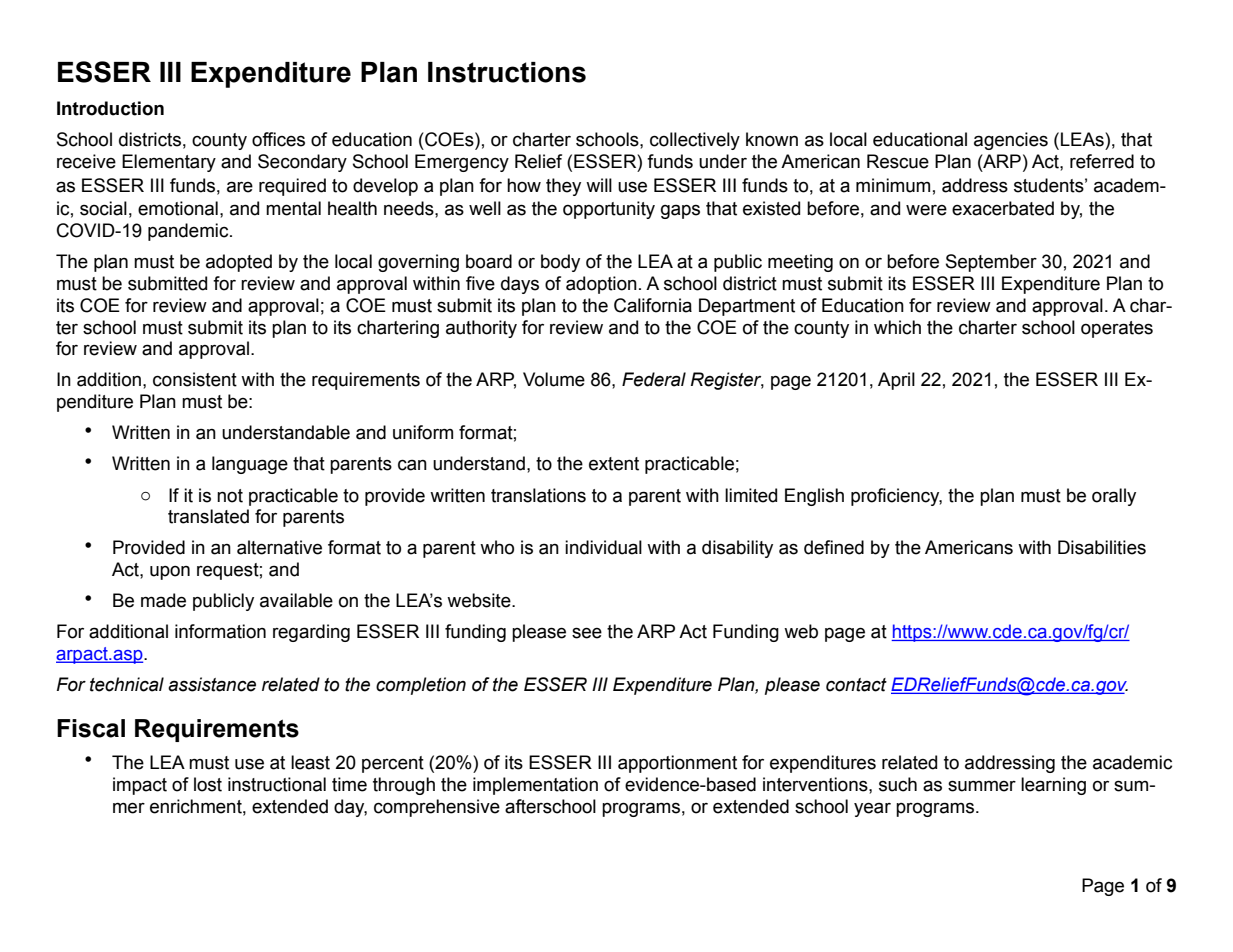  What do you see at coordinates (507, 72) in the document?
I see `Instructions` at bounding box center [507, 72].
